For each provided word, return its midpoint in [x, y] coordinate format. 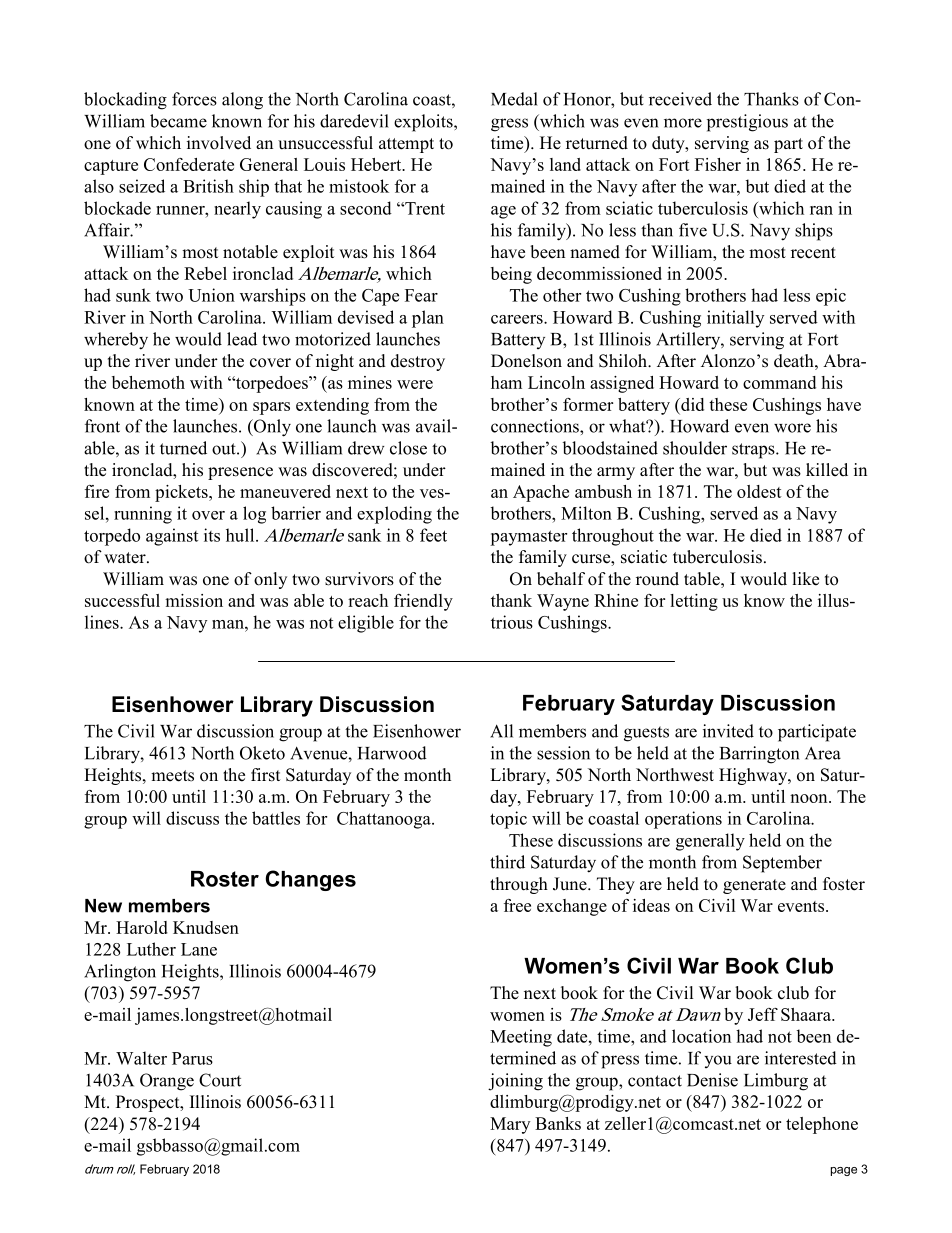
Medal [514, 99]
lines [103, 622]
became [178, 121]
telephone [822, 1125]
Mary [510, 1125]
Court [220, 1080]
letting [694, 602]
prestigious [747, 123]
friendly [423, 602]
